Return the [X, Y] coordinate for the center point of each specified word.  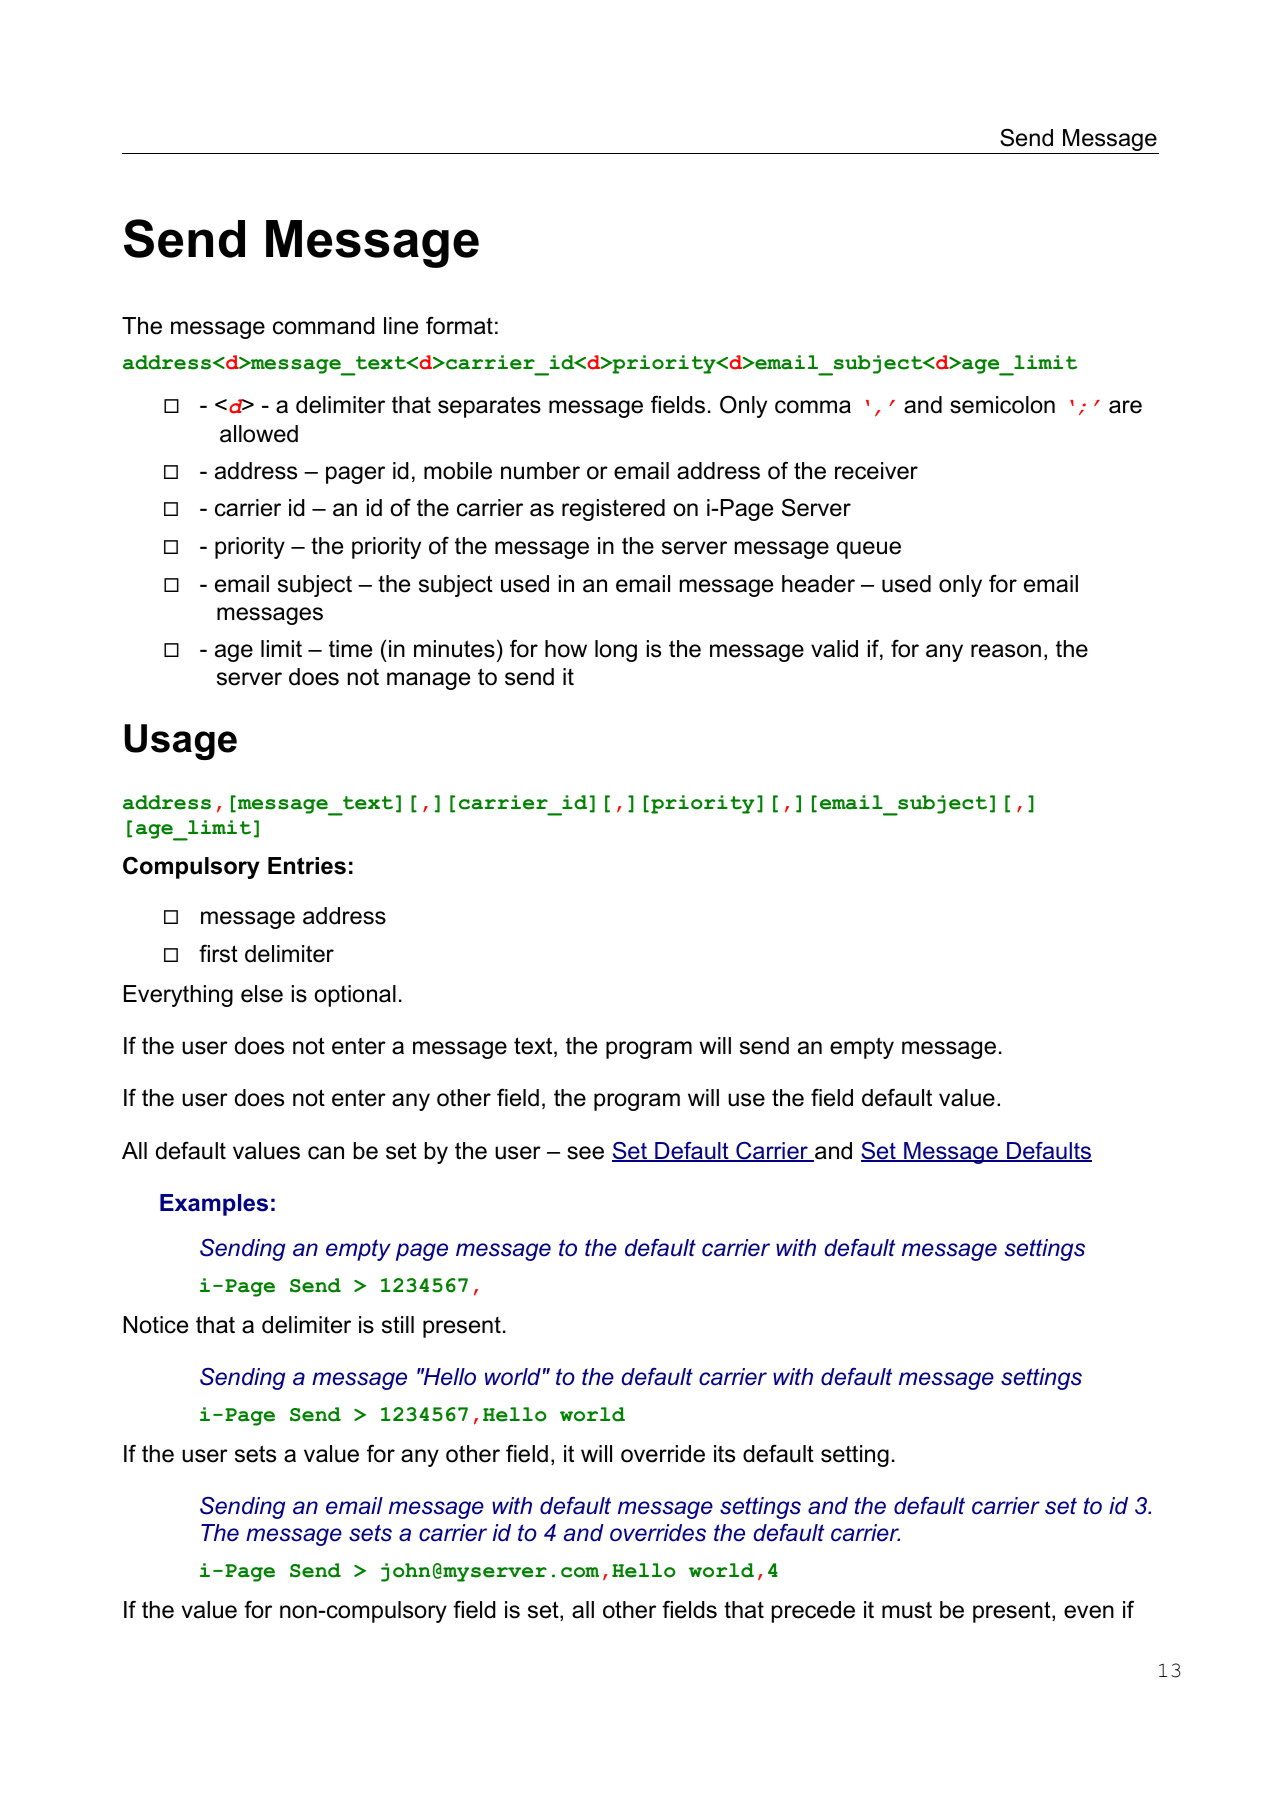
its [724, 1454]
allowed [259, 434]
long [616, 651]
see [585, 1153]
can [326, 1153]
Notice [155, 1325]
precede [813, 1612]
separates [489, 407]
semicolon [1002, 405]
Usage [180, 742]
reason [1006, 651]
